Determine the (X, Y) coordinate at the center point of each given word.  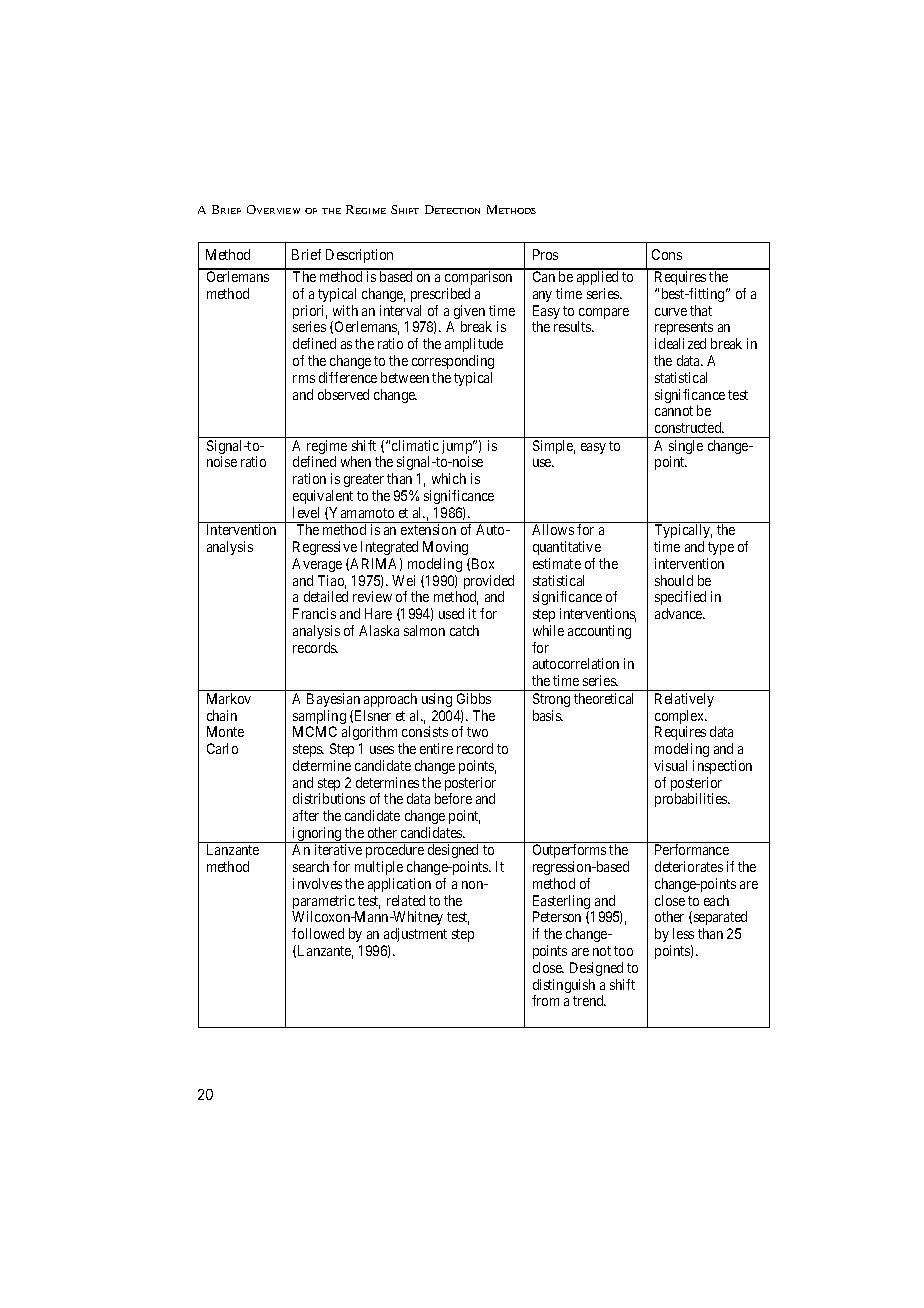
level (306, 512)
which (449, 478)
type (721, 548)
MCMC (315, 731)
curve (671, 312)
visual (670, 765)
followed (318, 933)
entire (436, 748)
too (623, 951)
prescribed (440, 295)
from (545, 1000)
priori (310, 313)
